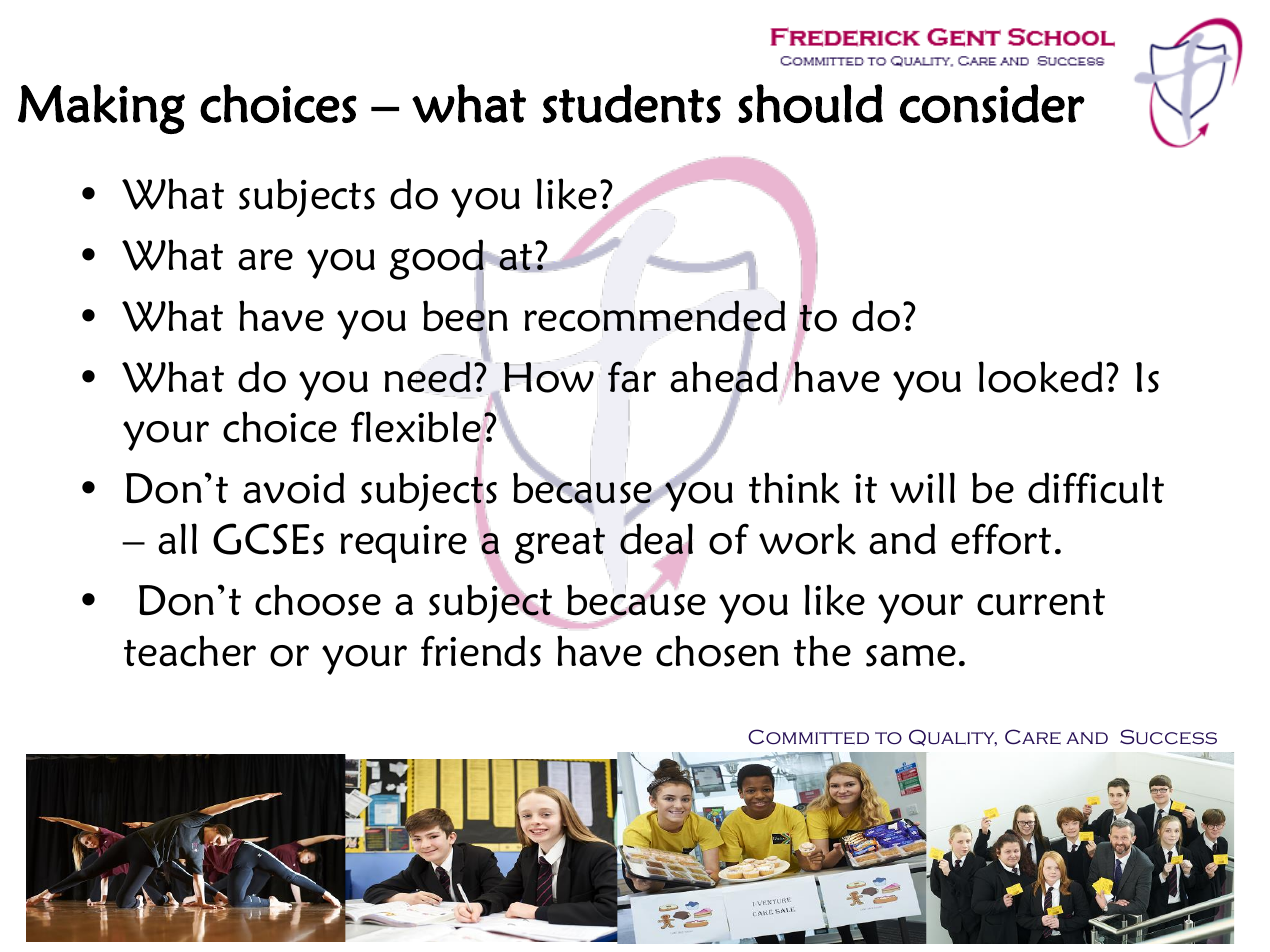 The width and height of the document is (1270, 952). I want to click on Making, so click(101, 109).
